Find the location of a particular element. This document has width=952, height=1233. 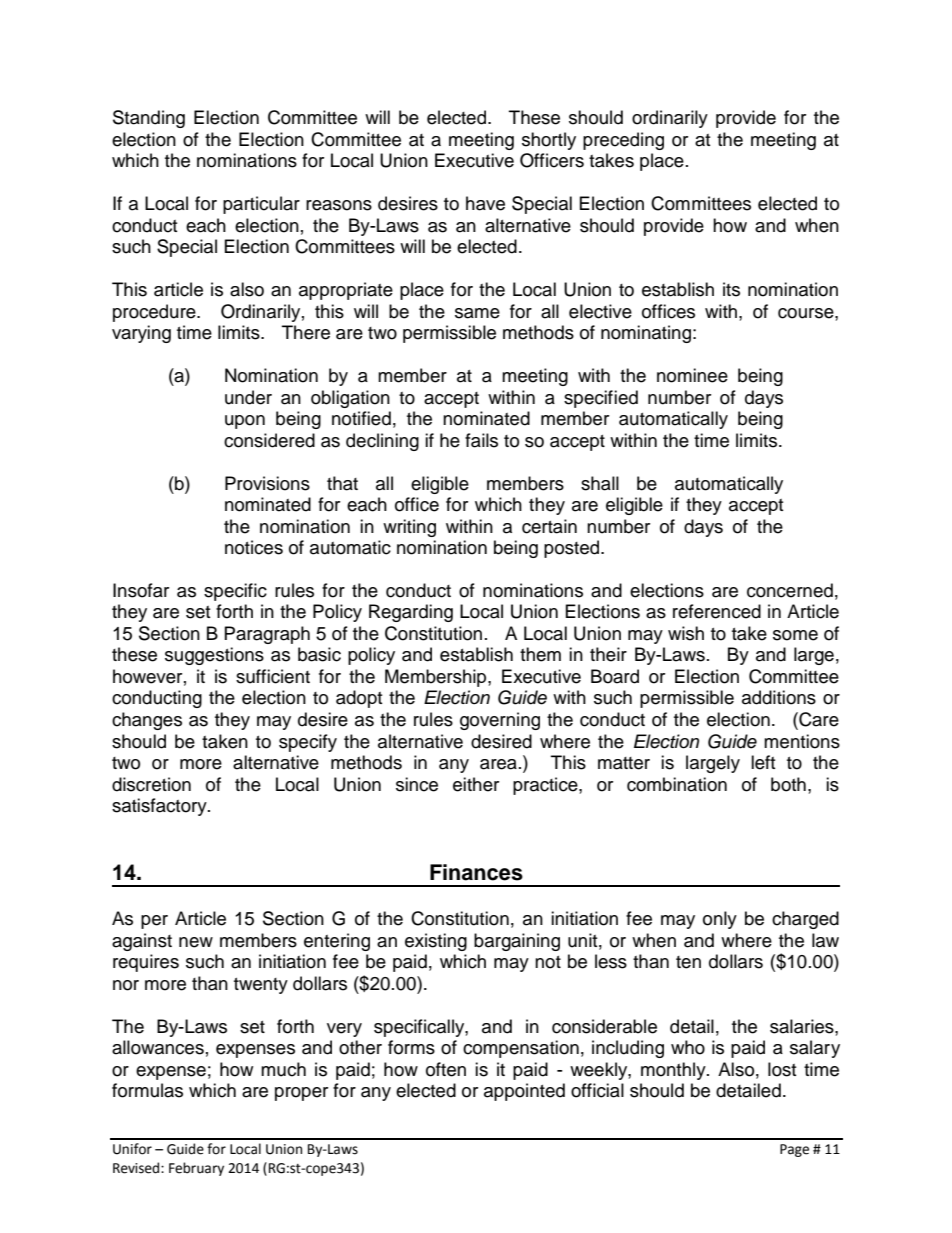

February is located at coordinates (196, 1169).
